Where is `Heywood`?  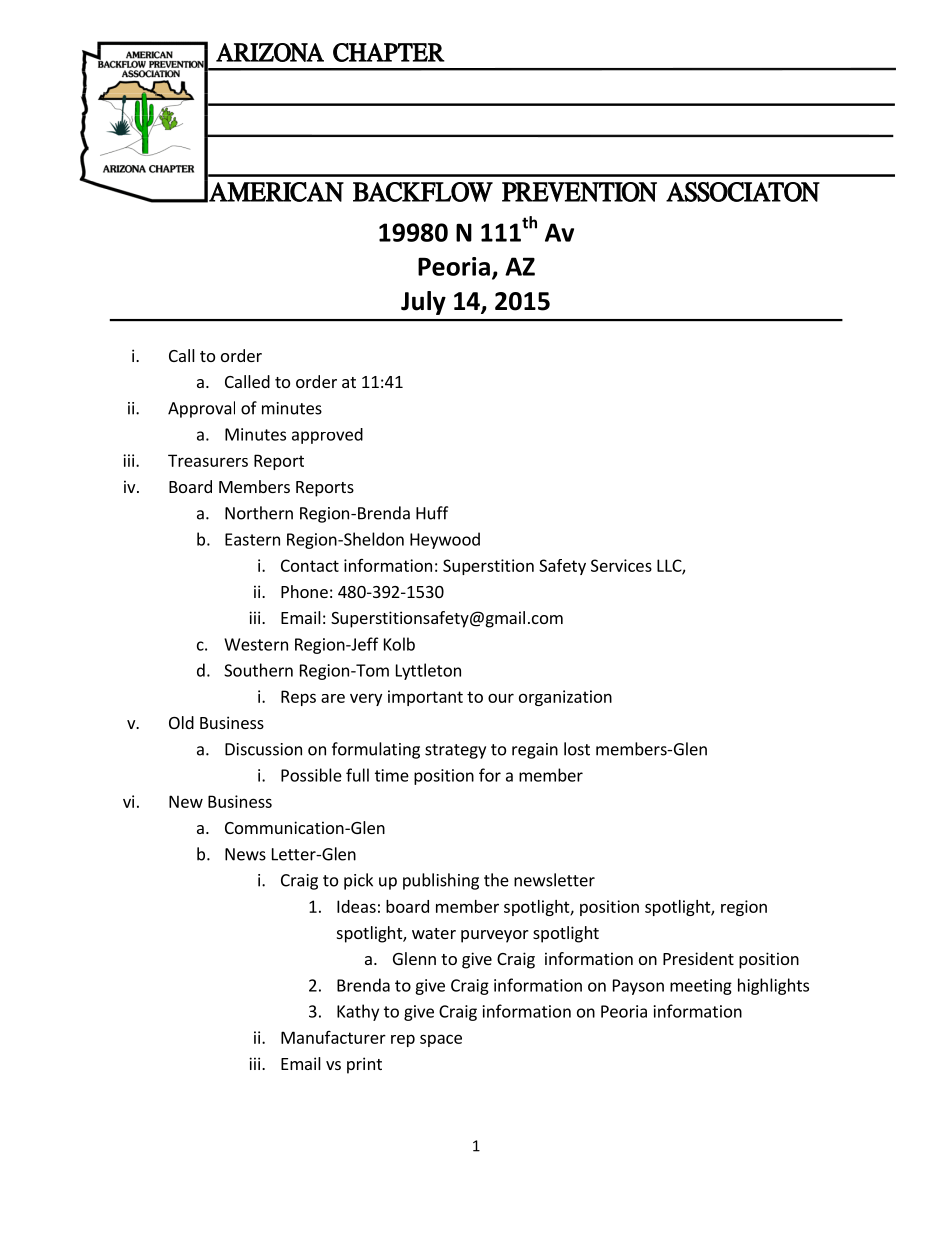 Heywood is located at coordinates (445, 540).
